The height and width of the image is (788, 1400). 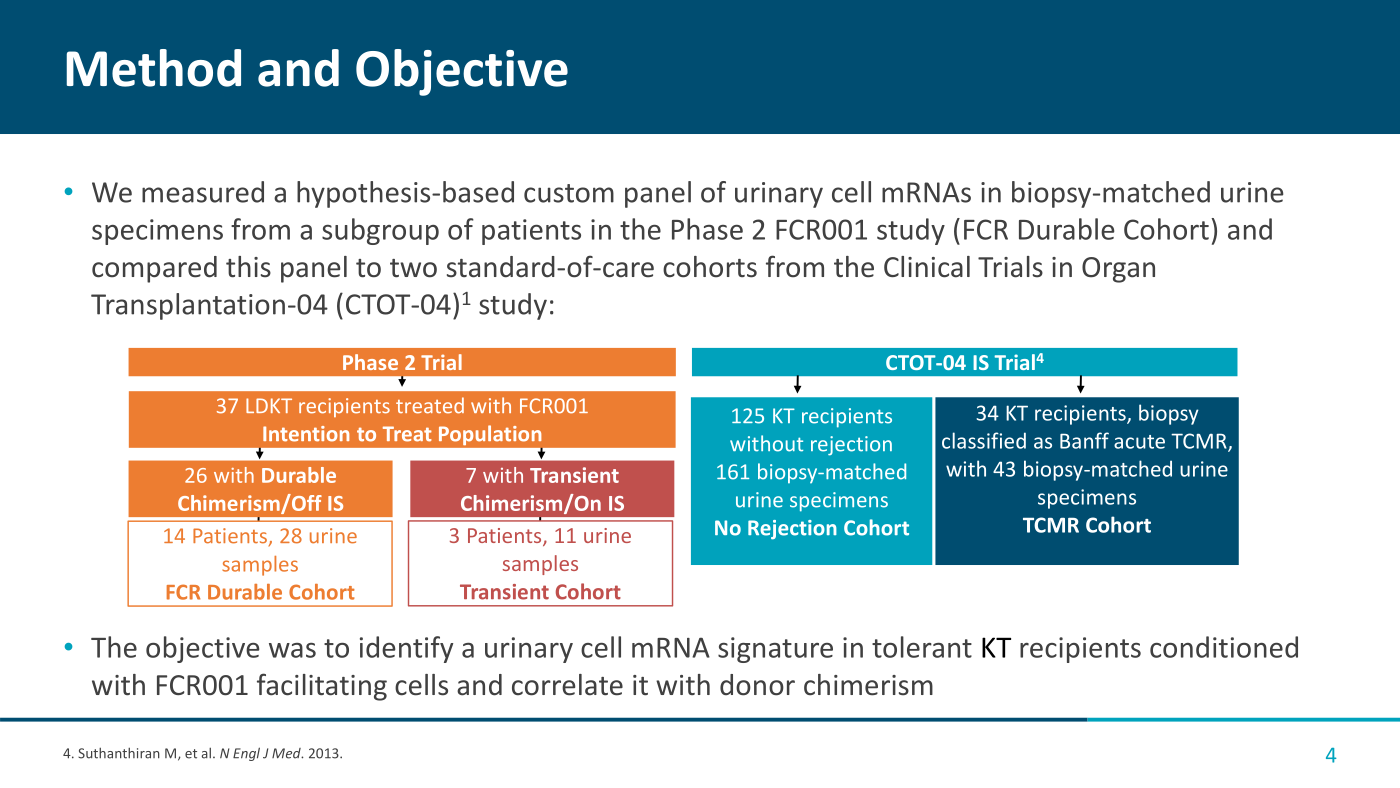 What do you see at coordinates (984, 440) in the image?
I see `classified` at bounding box center [984, 440].
